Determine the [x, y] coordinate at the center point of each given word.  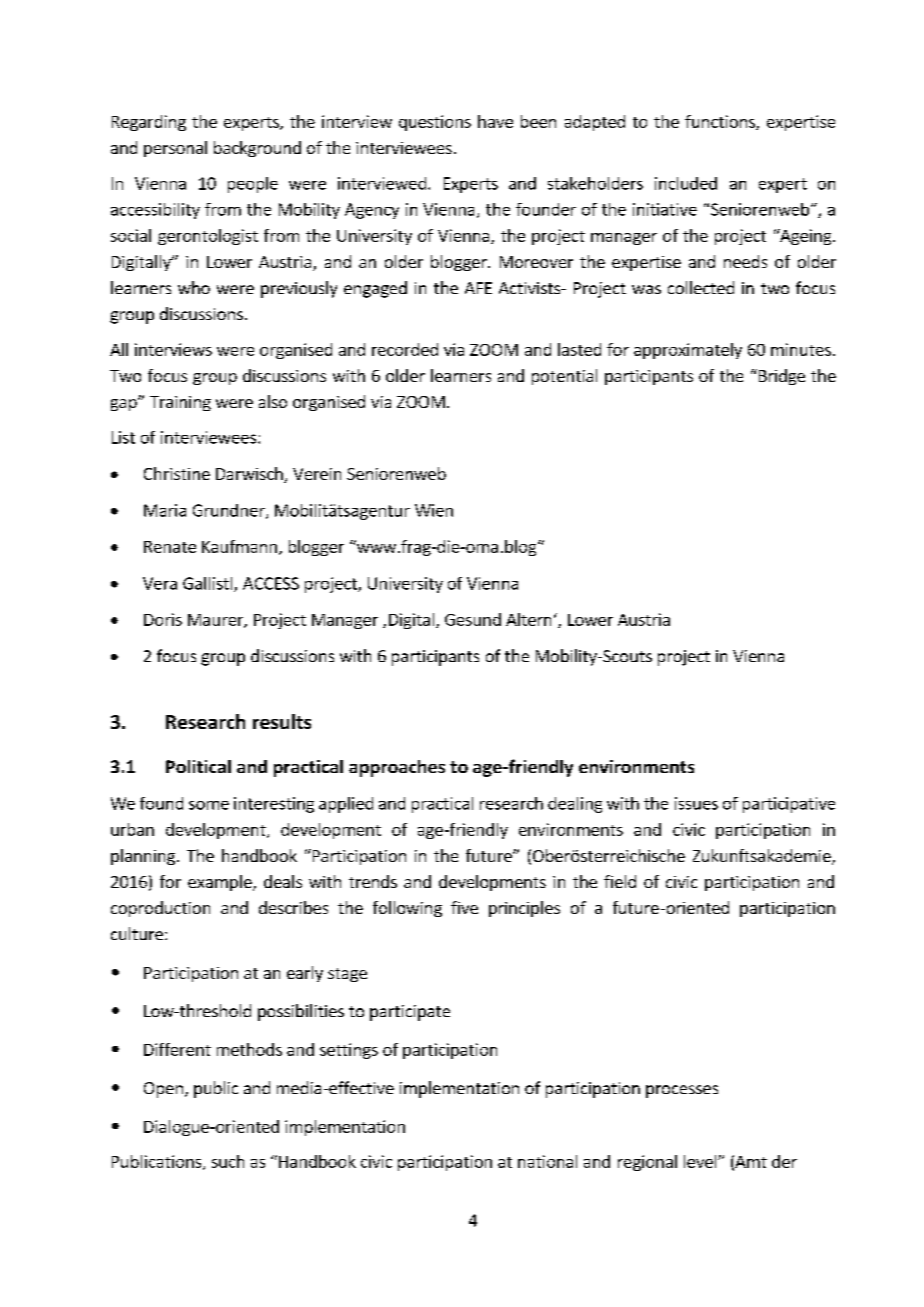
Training [180, 403]
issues [696, 803]
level [701, 1161]
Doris [163, 619]
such [228, 1161]
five [464, 907]
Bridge [780, 377]
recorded [405, 349]
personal [175, 149]
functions [721, 122]
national [547, 1161]
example [221, 883]
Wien [434, 510]
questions [435, 123]
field [620, 881]
